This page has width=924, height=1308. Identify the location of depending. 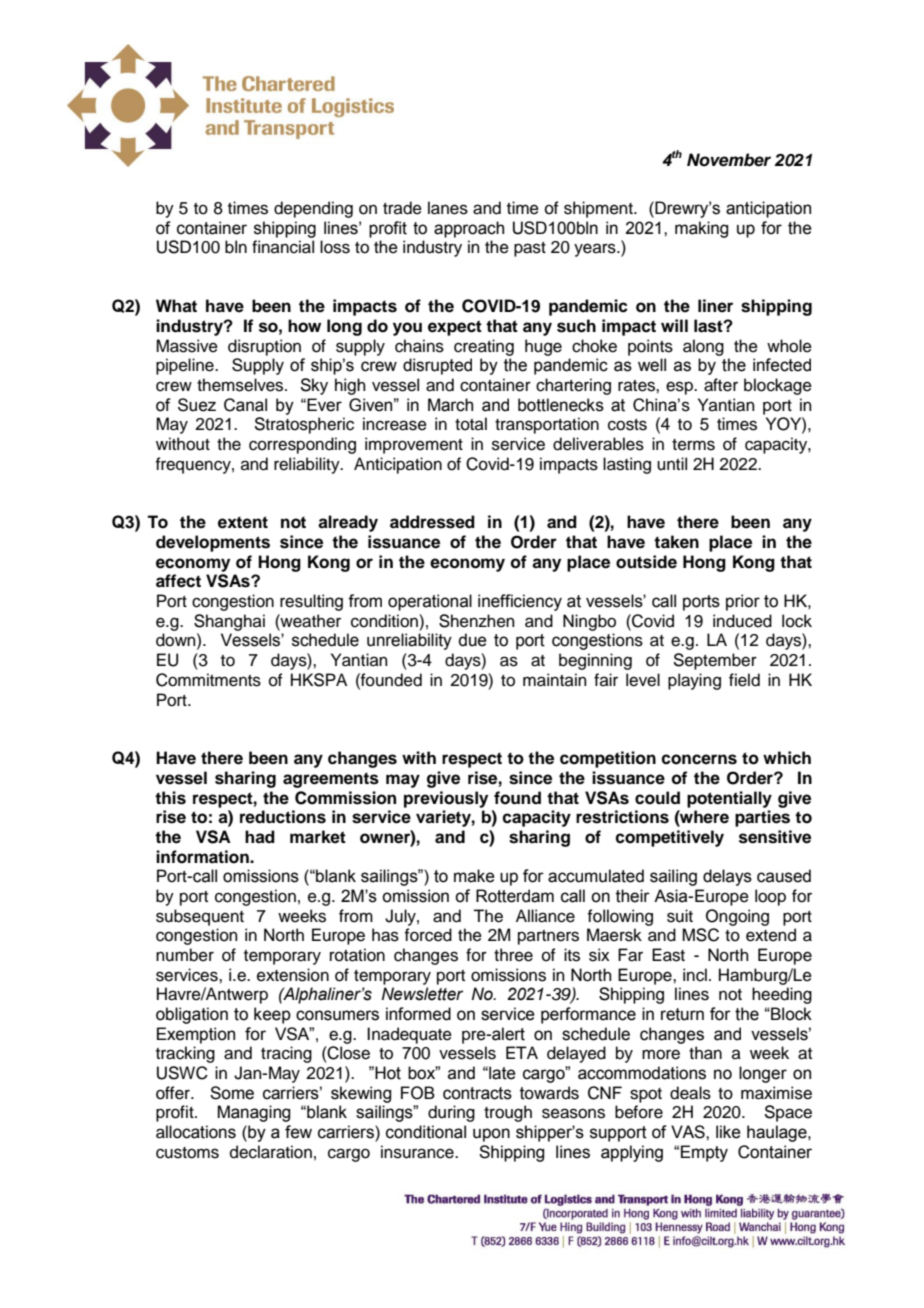
(313, 209).
